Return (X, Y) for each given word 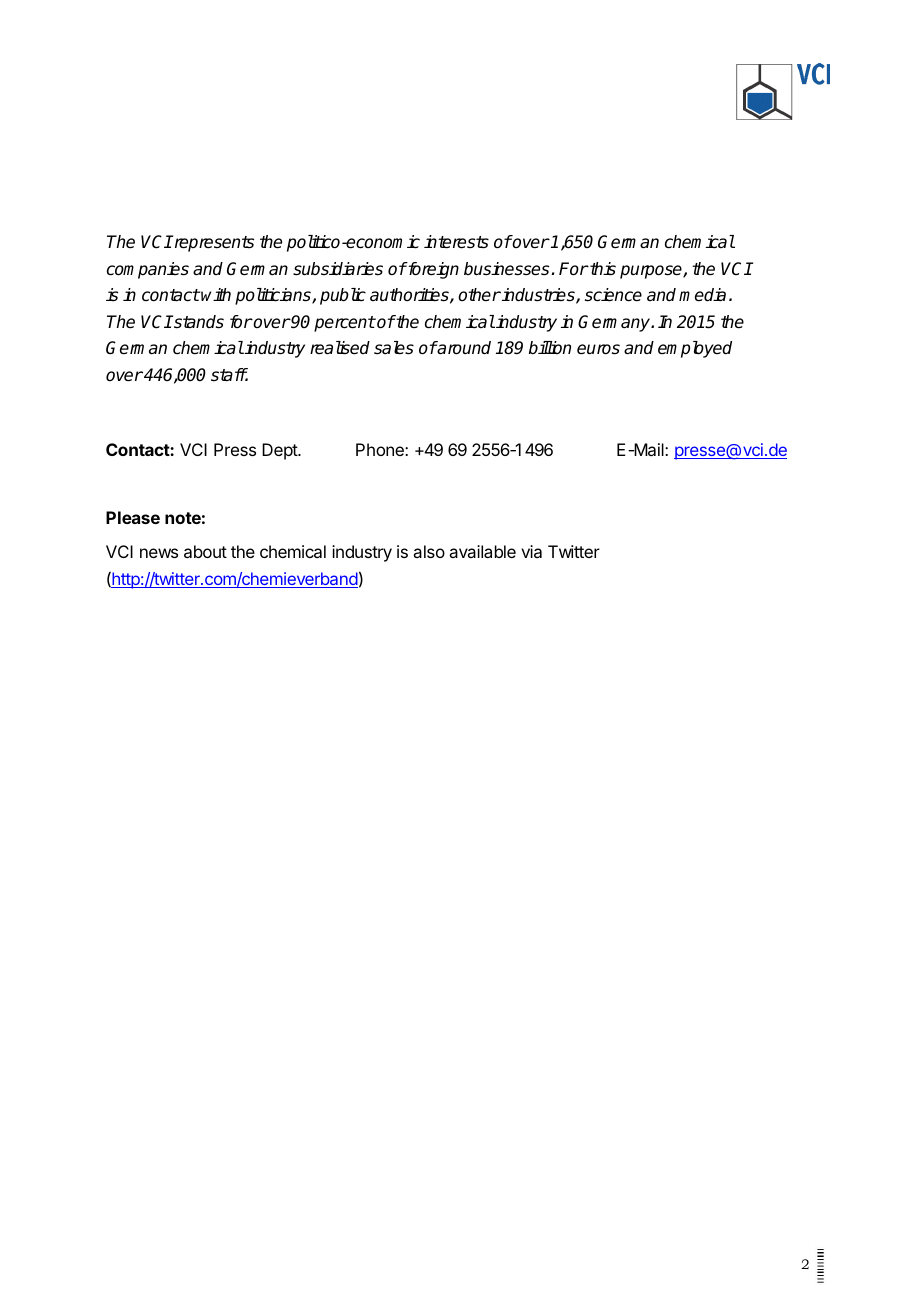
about (205, 551)
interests (456, 242)
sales (394, 348)
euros (598, 349)
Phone (381, 449)
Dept (280, 451)
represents (213, 243)
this (602, 269)
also (429, 551)
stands (198, 322)
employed (695, 349)
